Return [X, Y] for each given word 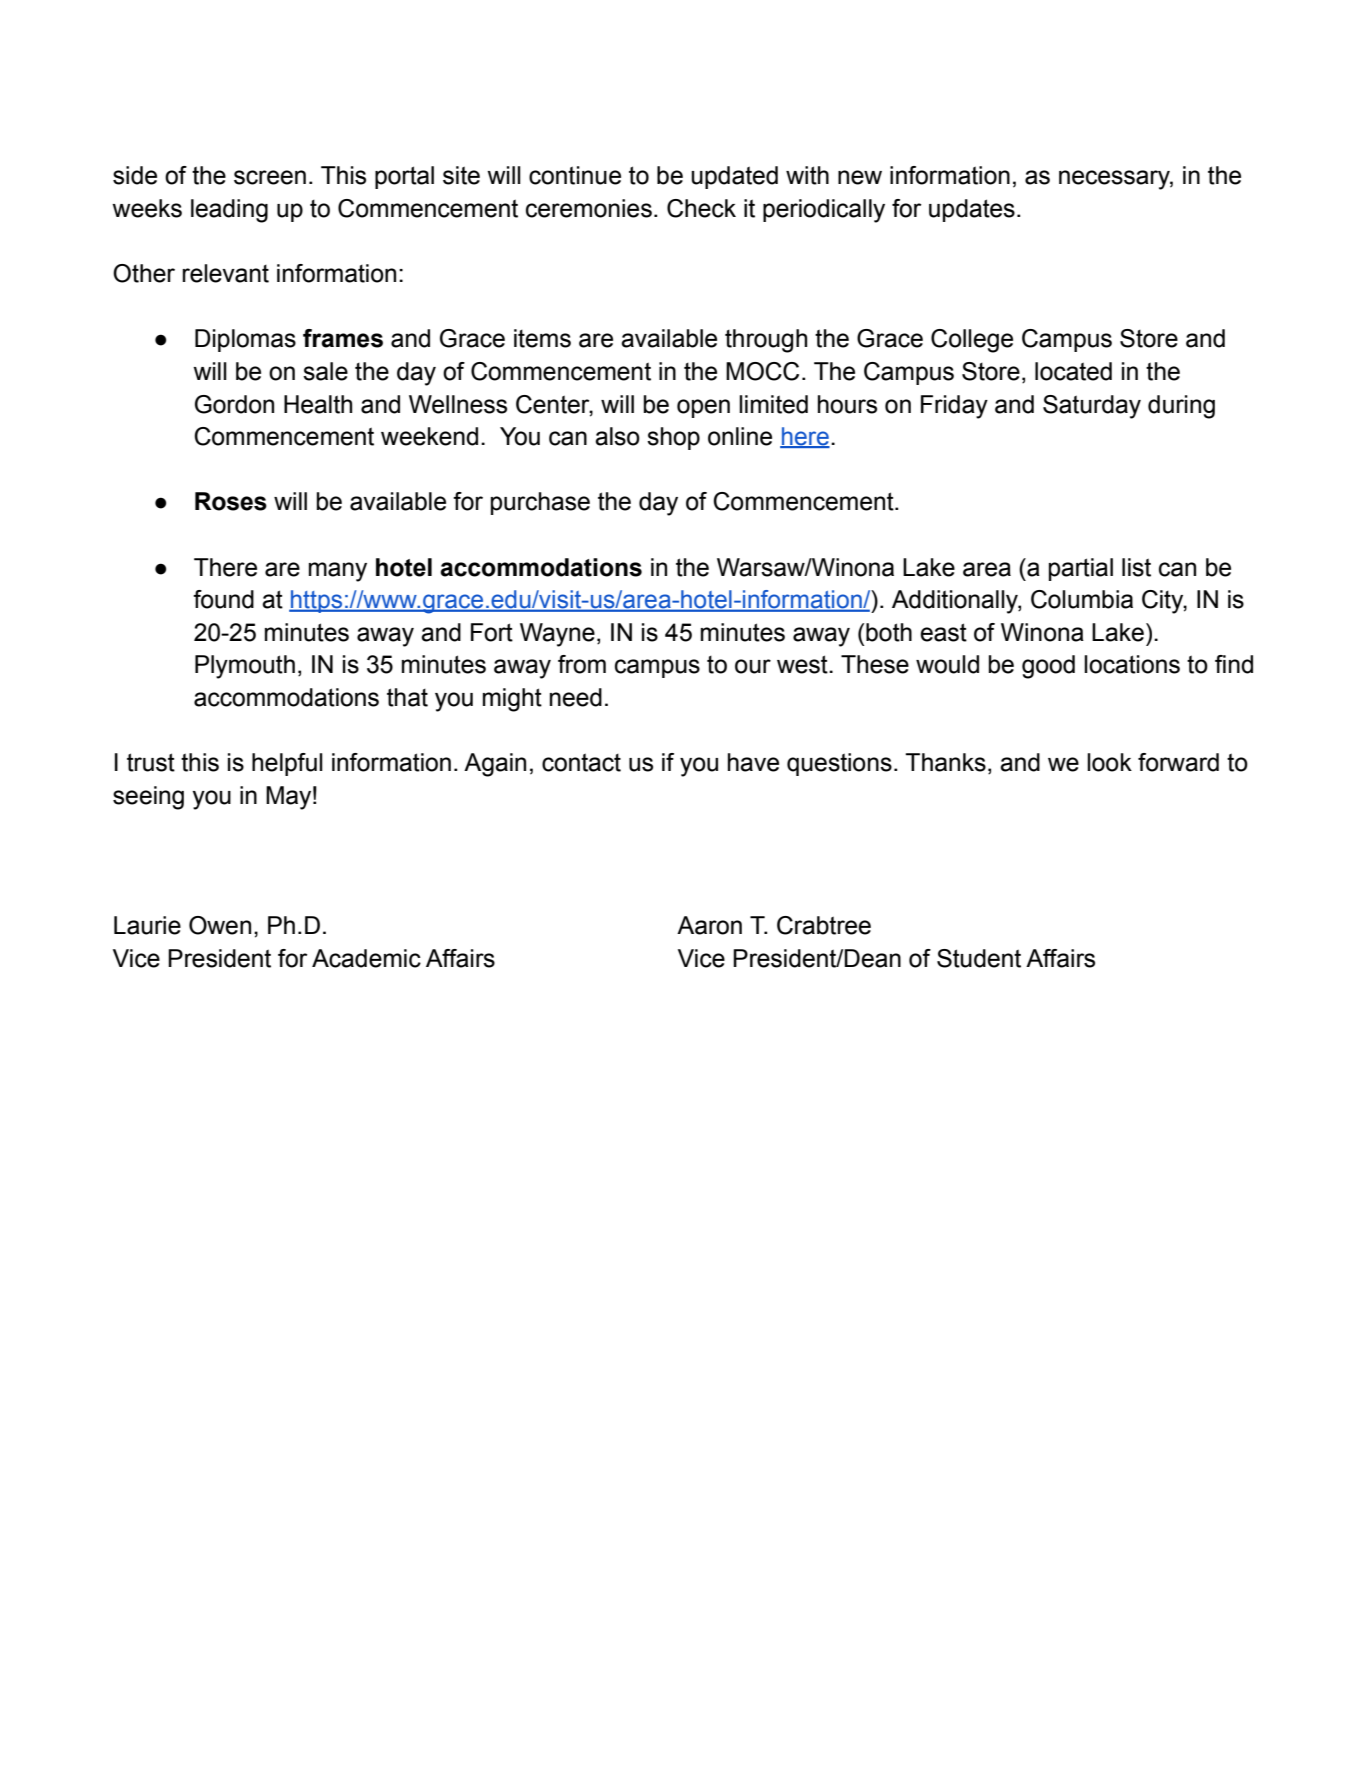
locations [1132, 664]
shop [673, 438]
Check [701, 208]
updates [972, 210]
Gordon [234, 404]
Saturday [1092, 407]
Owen [220, 925]
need [576, 697]
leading [229, 211]
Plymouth [245, 667]
